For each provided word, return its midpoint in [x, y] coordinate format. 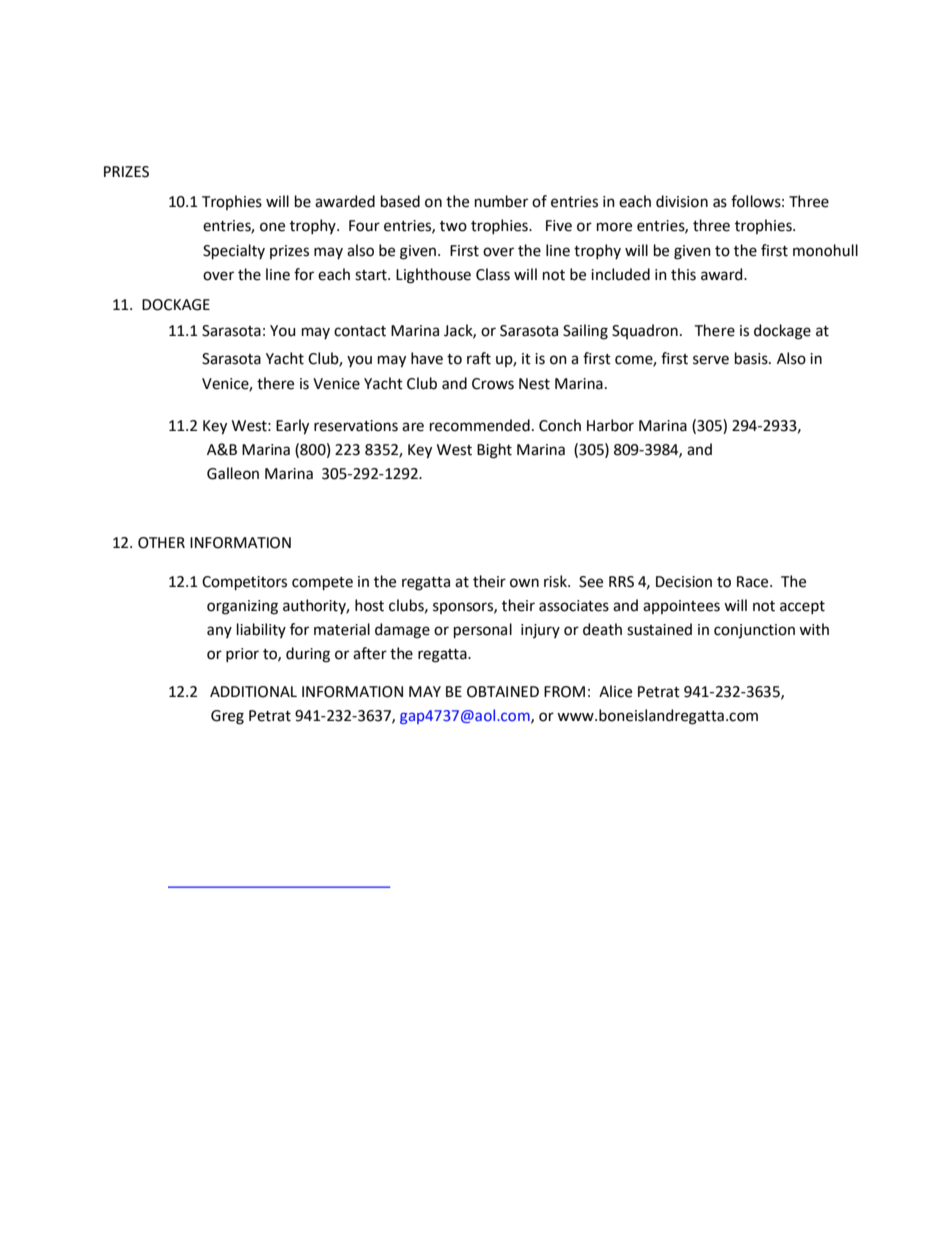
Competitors [244, 583]
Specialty [234, 251]
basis [752, 358]
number [501, 201]
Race [754, 582]
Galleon [233, 473]
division [682, 201]
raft [479, 358]
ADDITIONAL [253, 692]
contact [360, 331]
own [524, 583]
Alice [615, 691]
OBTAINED [503, 692]
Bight [494, 451]
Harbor [610, 425]
